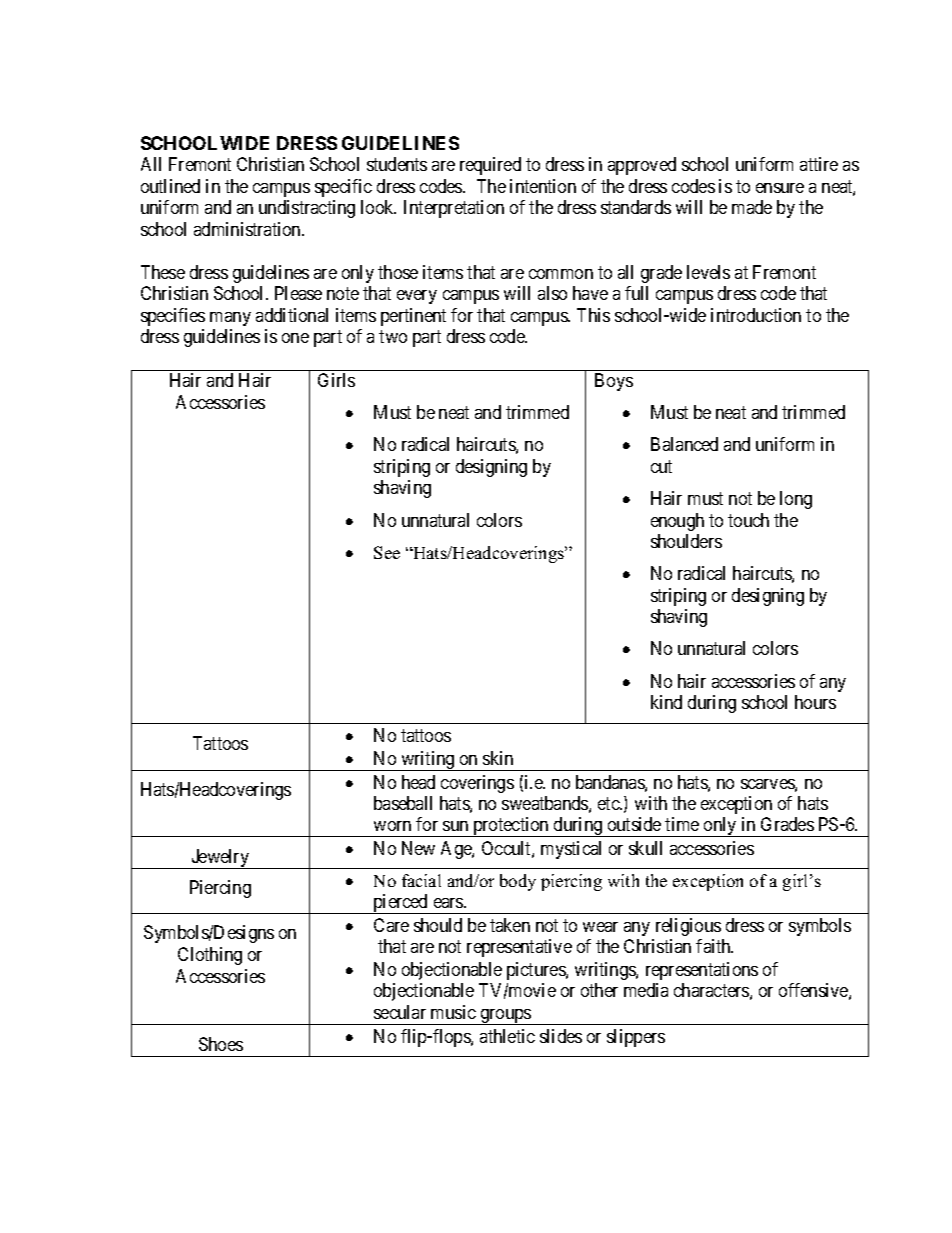 The image size is (952, 1233). What do you see at coordinates (295, 338) in the document?
I see `one` at bounding box center [295, 338].
